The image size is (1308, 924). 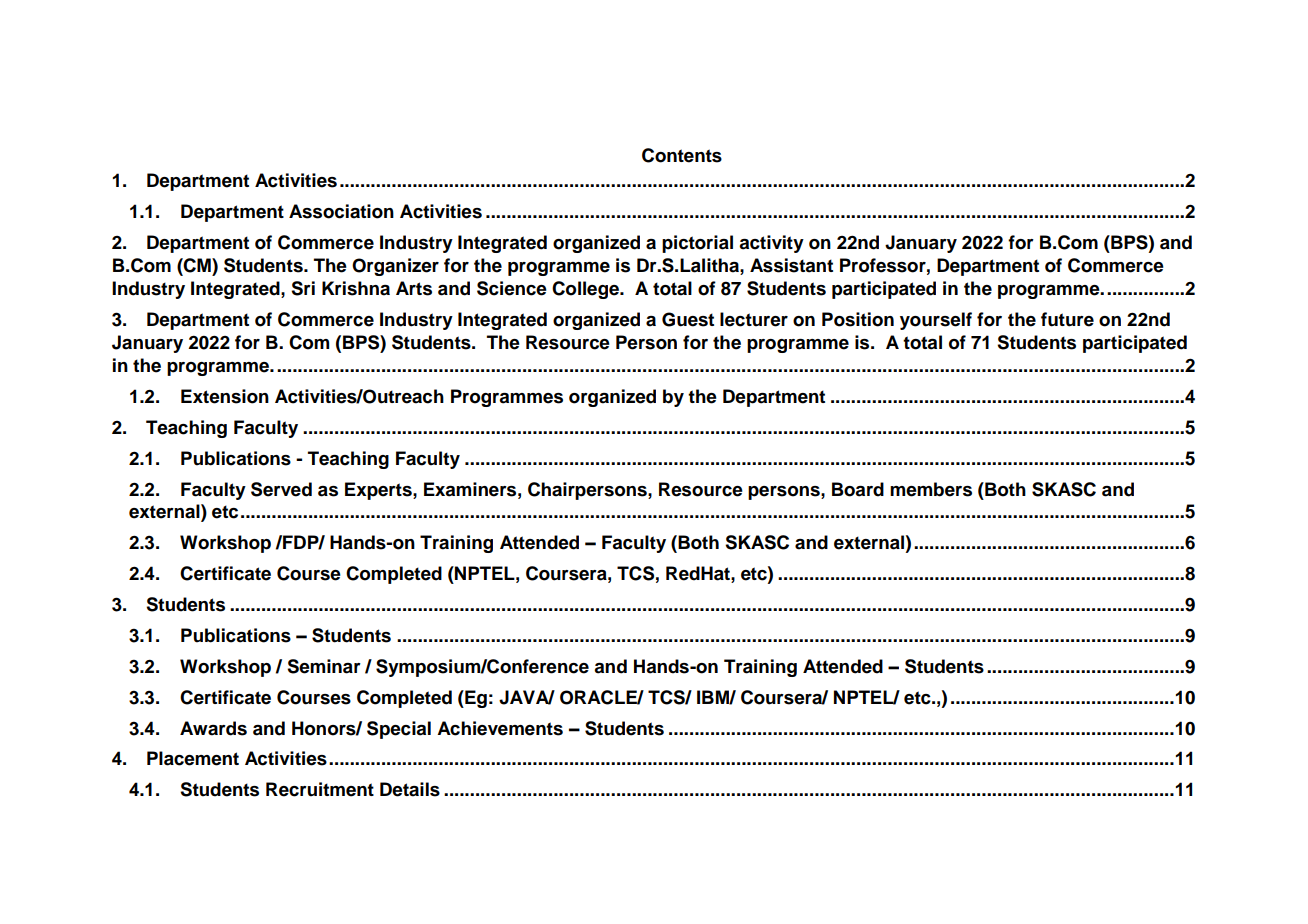 What do you see at coordinates (320, 789) in the page?
I see `Recruitment` at bounding box center [320, 789].
